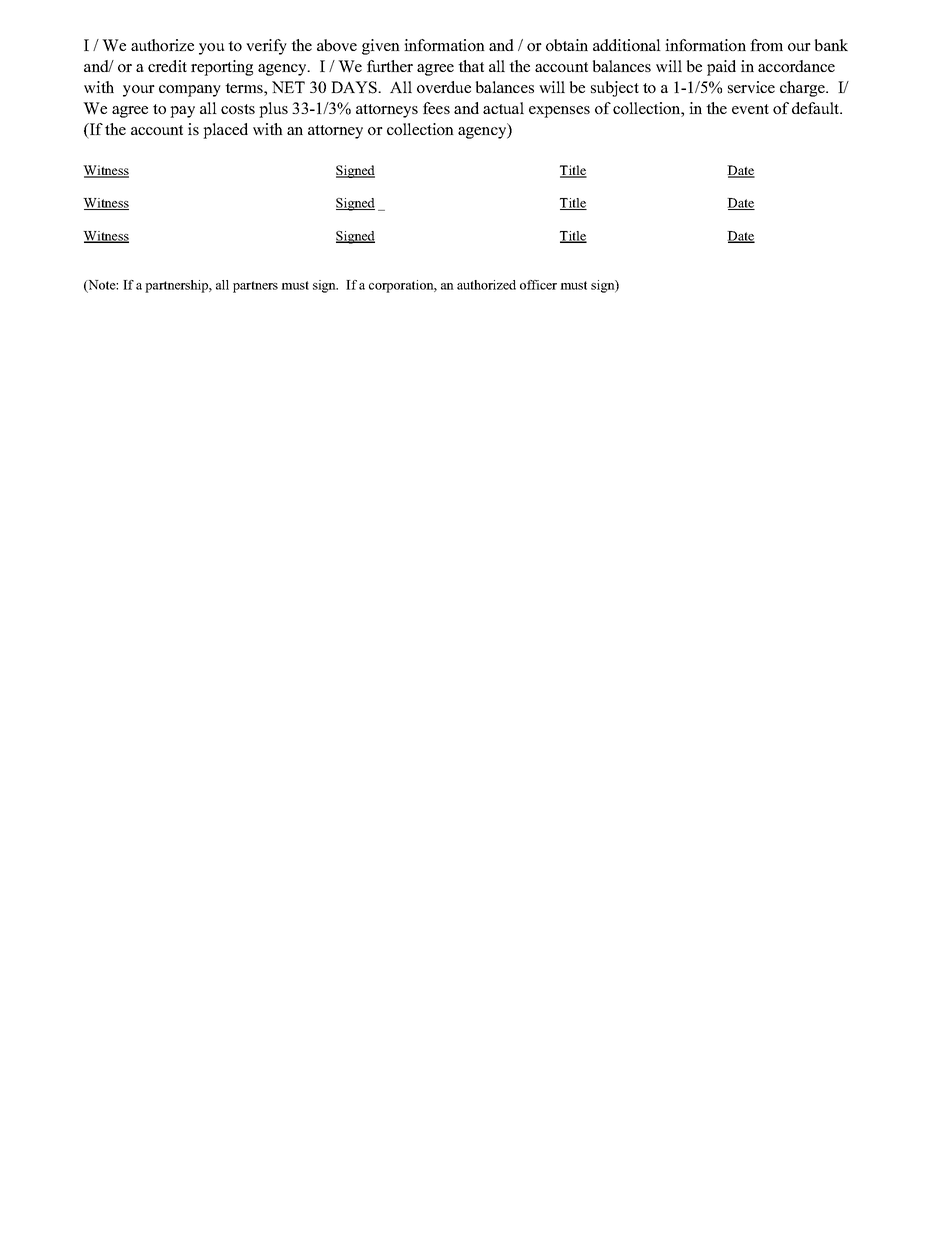  I want to click on event, so click(750, 109).
